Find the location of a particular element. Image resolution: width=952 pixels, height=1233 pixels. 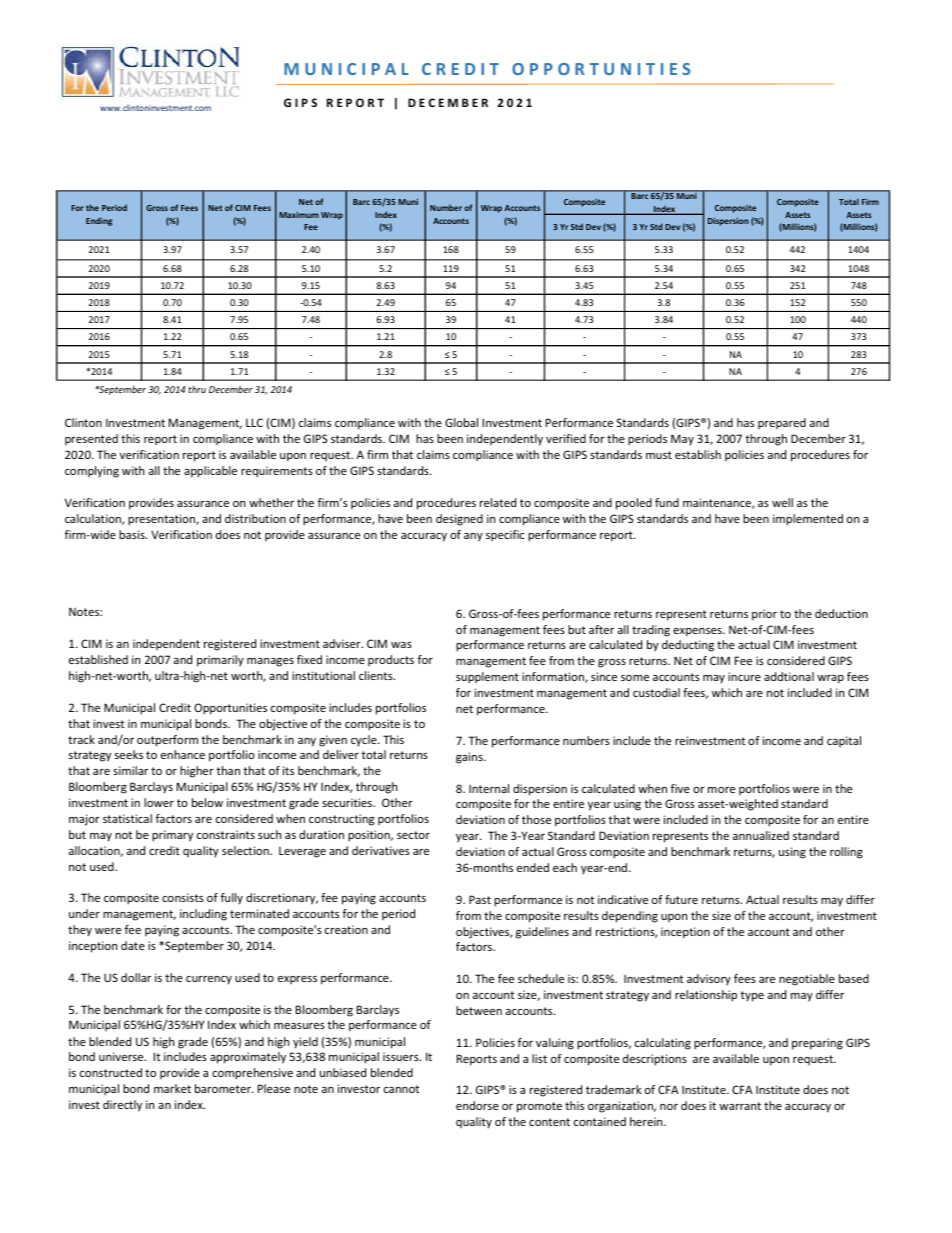

primarily is located at coordinates (220, 661).
